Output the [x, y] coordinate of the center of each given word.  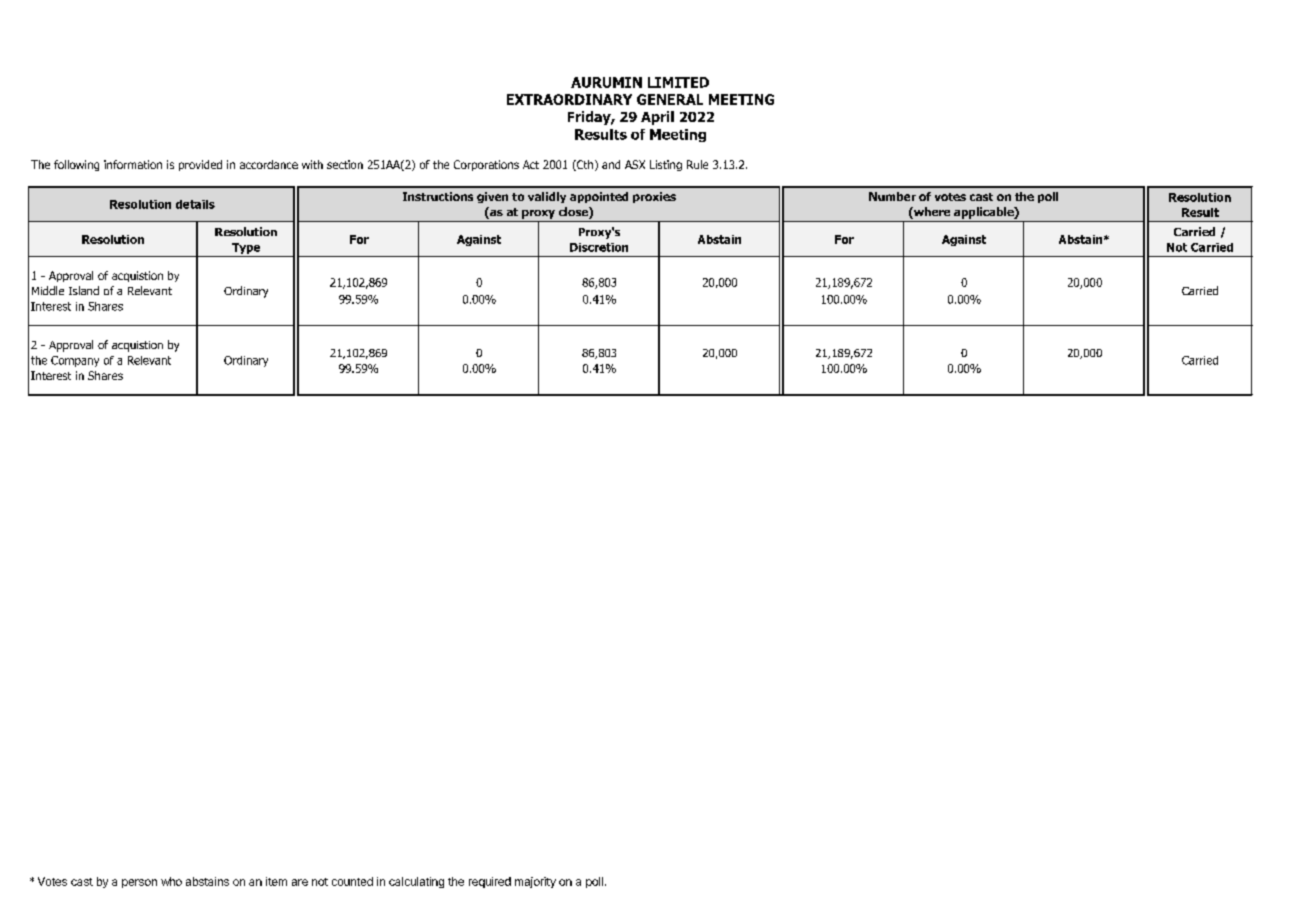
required [490, 882]
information [133, 164]
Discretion [599, 247]
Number [892, 196]
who [171, 881]
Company [75, 361]
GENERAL [670, 99]
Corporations [486, 165]
